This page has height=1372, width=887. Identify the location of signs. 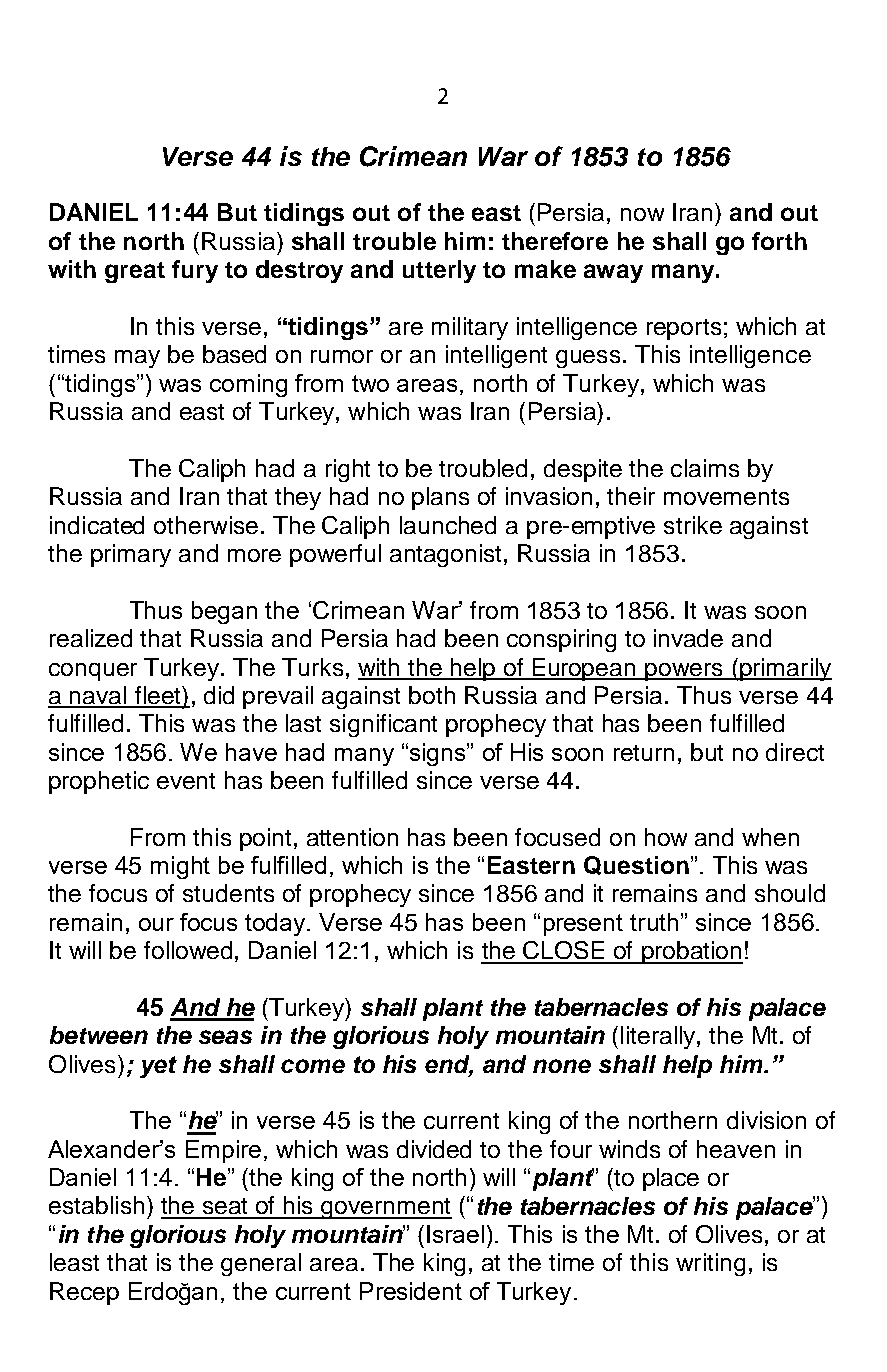
(437, 754).
